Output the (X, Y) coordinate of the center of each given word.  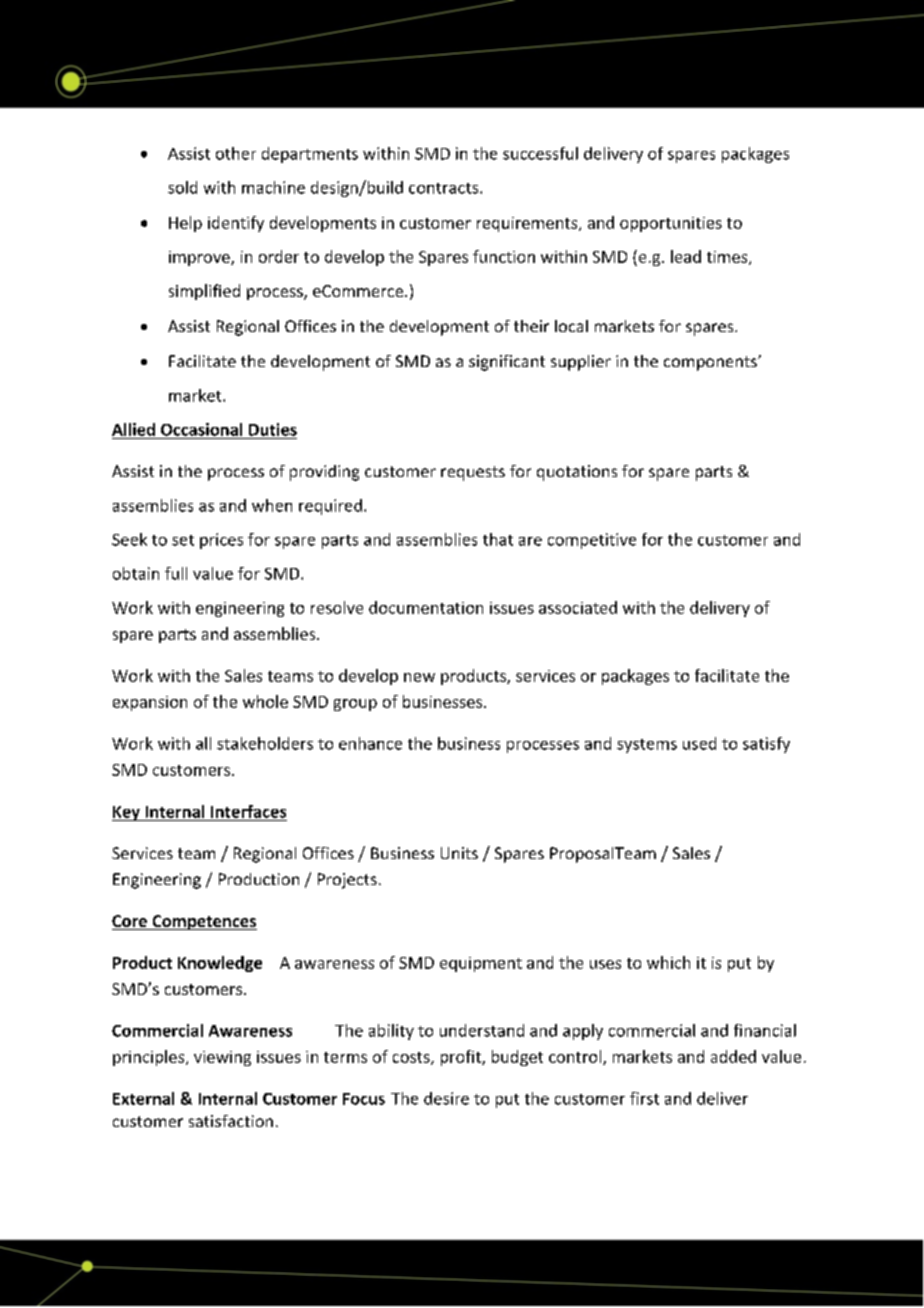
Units (459, 853)
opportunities (671, 224)
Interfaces (248, 811)
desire (446, 1098)
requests (473, 473)
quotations (577, 473)
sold (182, 187)
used (699, 743)
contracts (445, 188)
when (272, 505)
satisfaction (231, 1121)
